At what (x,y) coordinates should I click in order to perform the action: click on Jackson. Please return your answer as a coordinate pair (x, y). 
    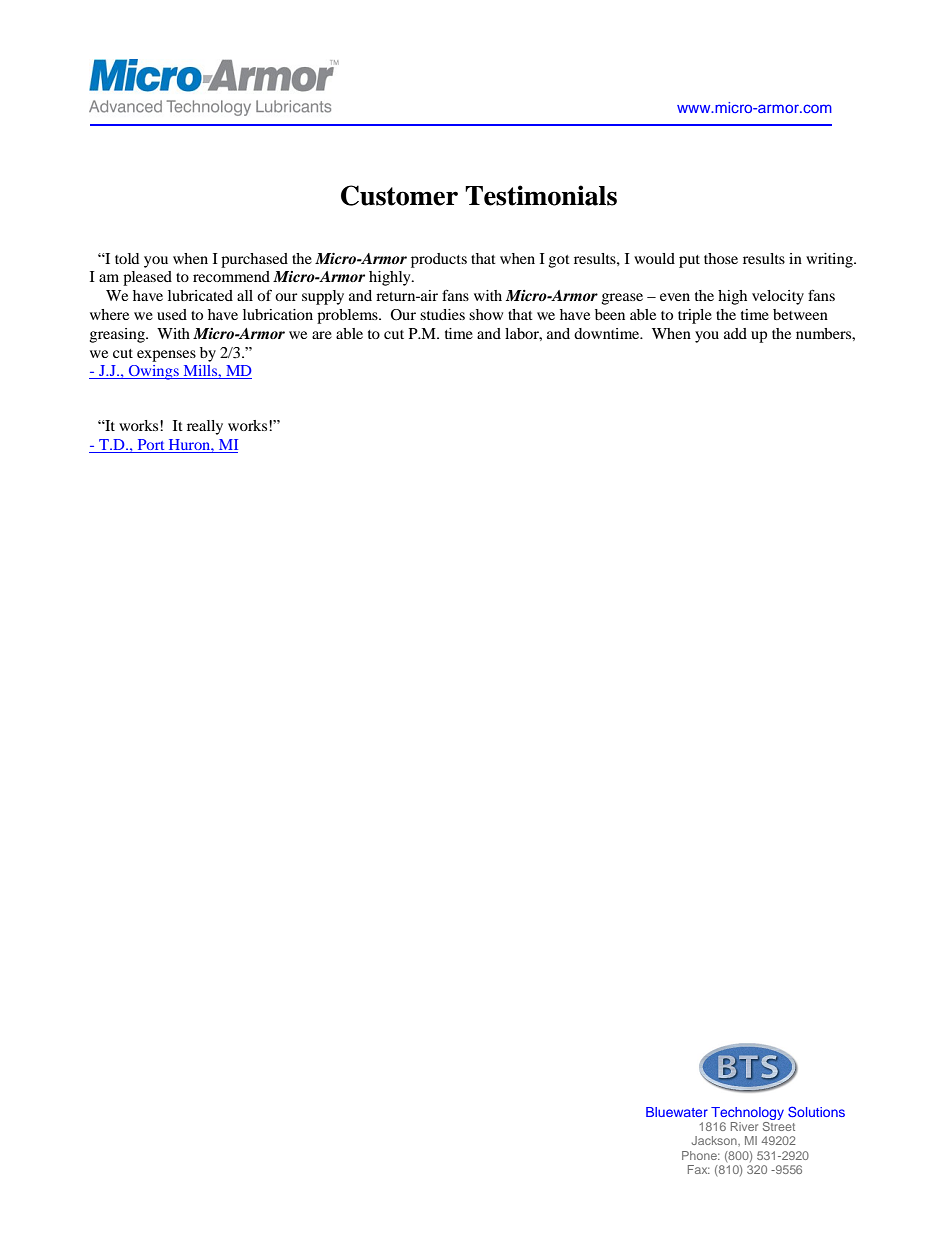
    Looking at the image, I should click on (715, 1140).
